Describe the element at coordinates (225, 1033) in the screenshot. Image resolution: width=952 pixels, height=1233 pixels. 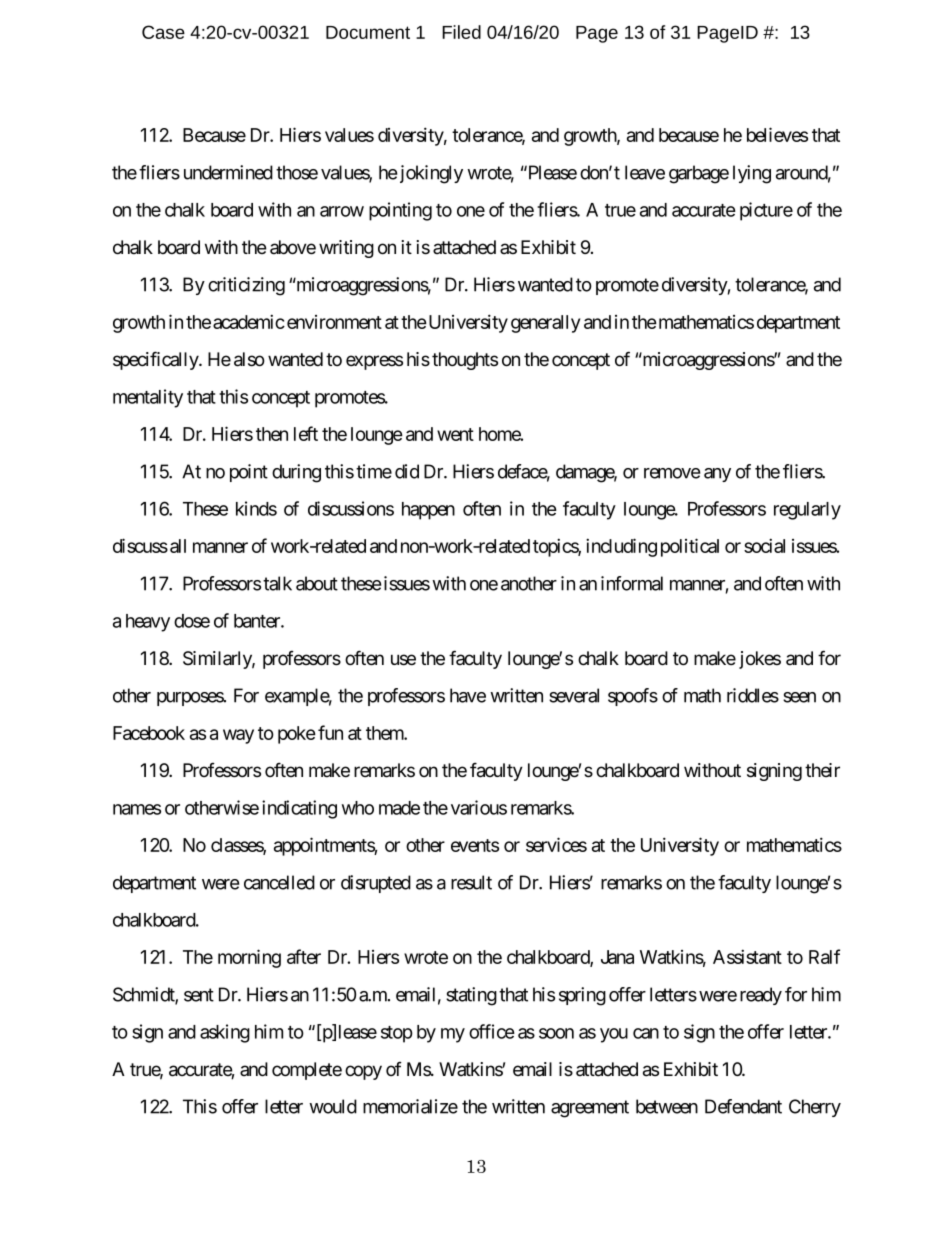
I see `asking` at that location.
